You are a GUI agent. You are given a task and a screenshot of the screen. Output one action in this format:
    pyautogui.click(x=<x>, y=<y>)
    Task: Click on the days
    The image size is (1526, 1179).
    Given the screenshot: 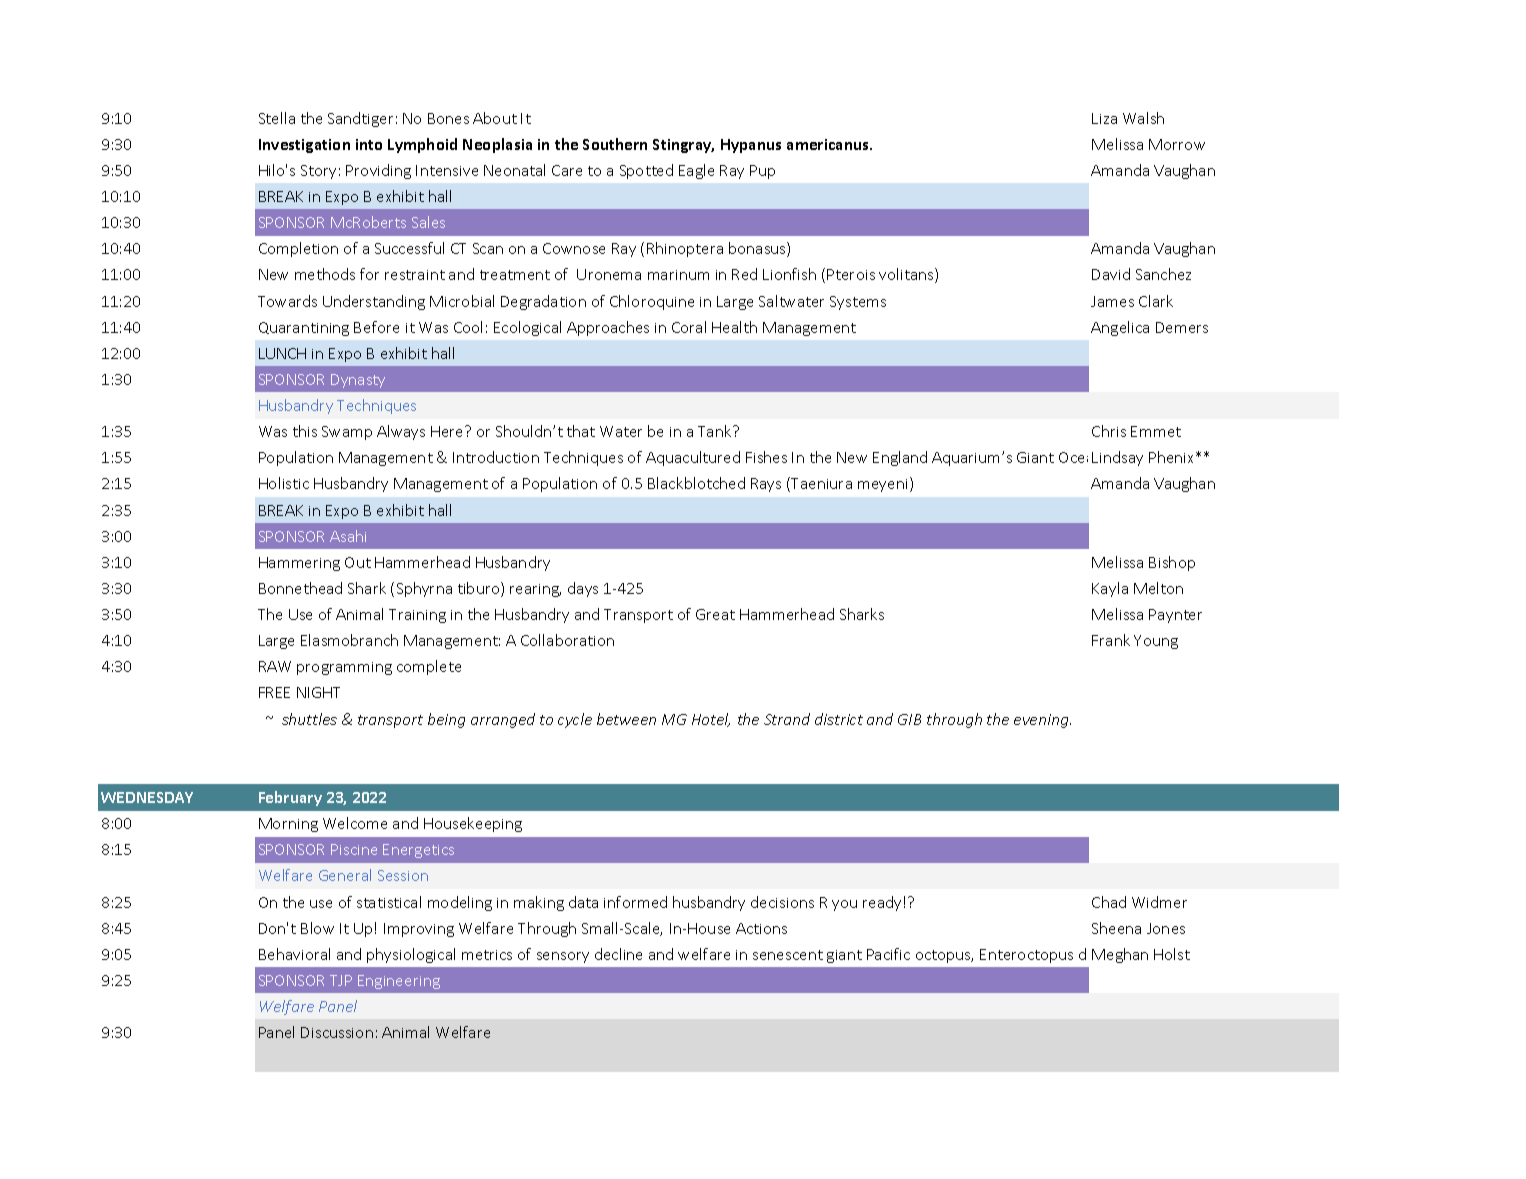 What is the action you would take?
    pyautogui.click(x=583, y=589)
